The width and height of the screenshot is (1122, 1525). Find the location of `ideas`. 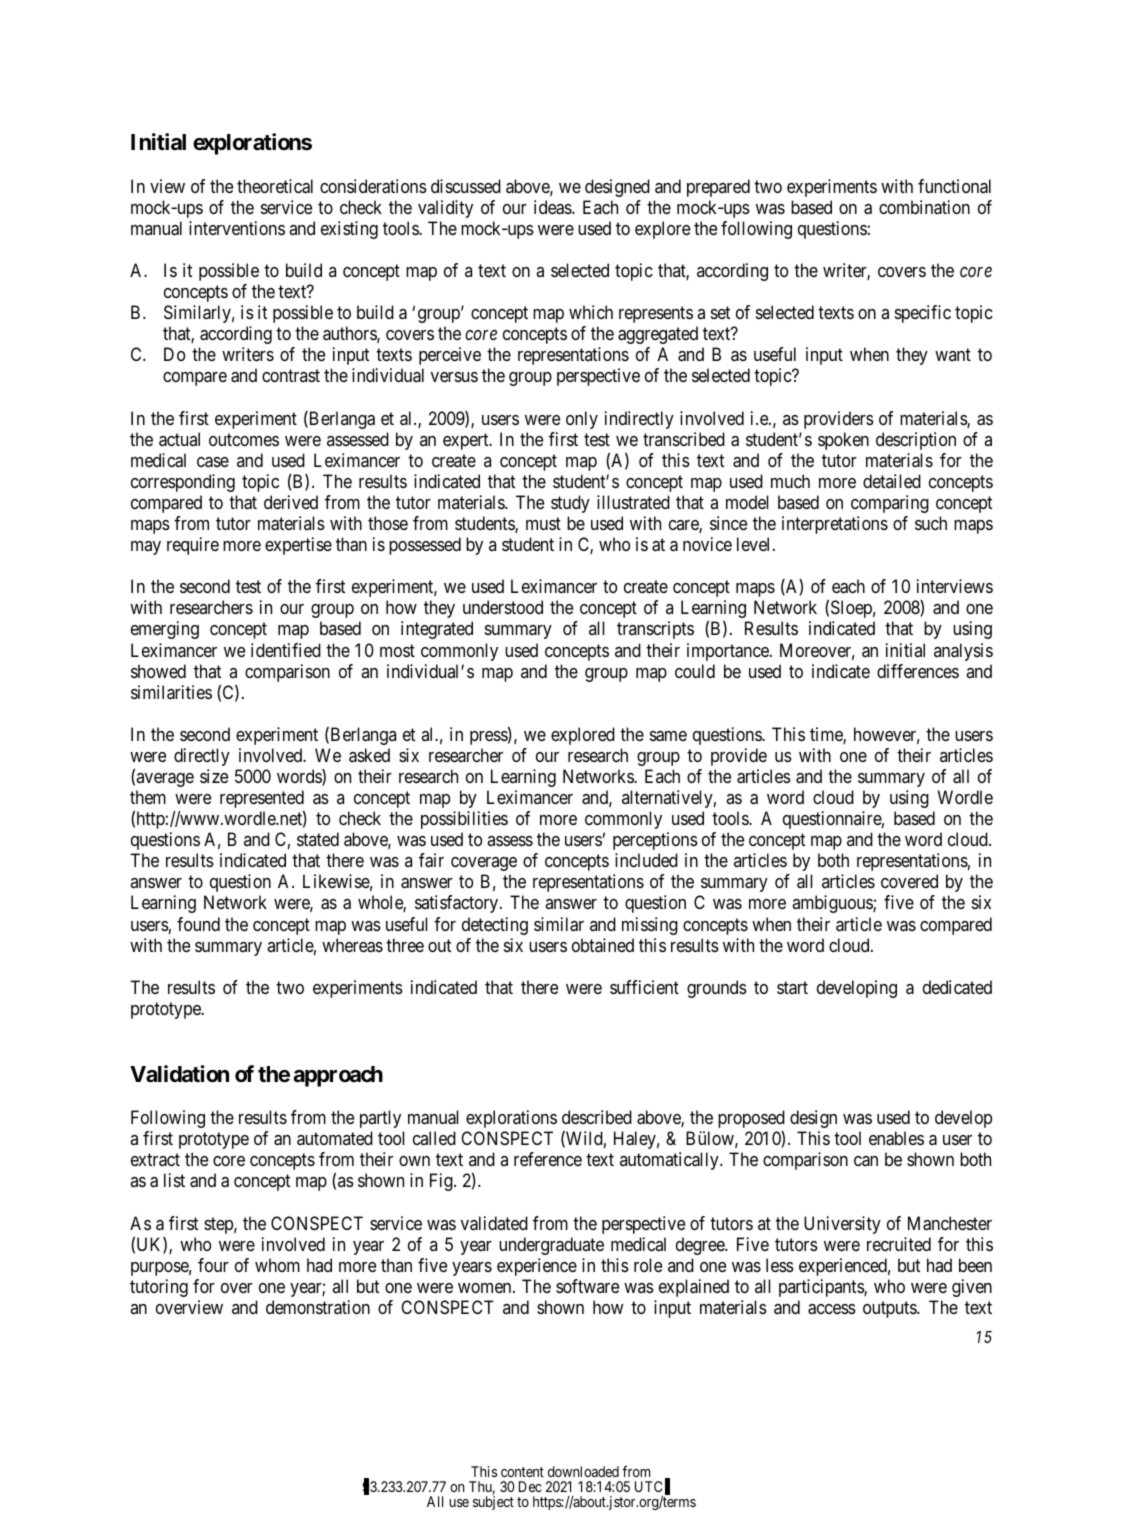

ideas is located at coordinates (553, 207).
